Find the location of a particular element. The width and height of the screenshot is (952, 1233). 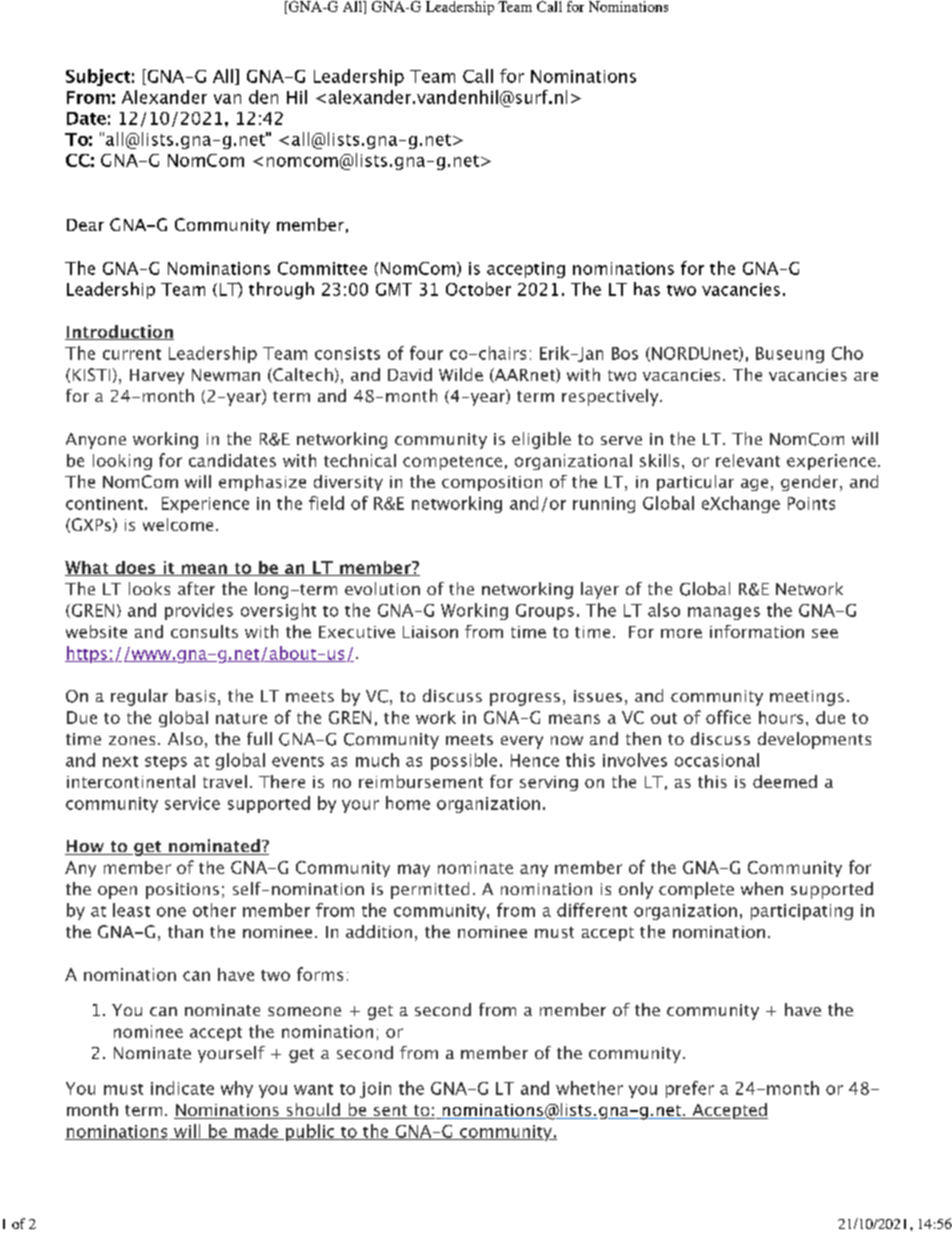

Cho is located at coordinates (847, 353).
